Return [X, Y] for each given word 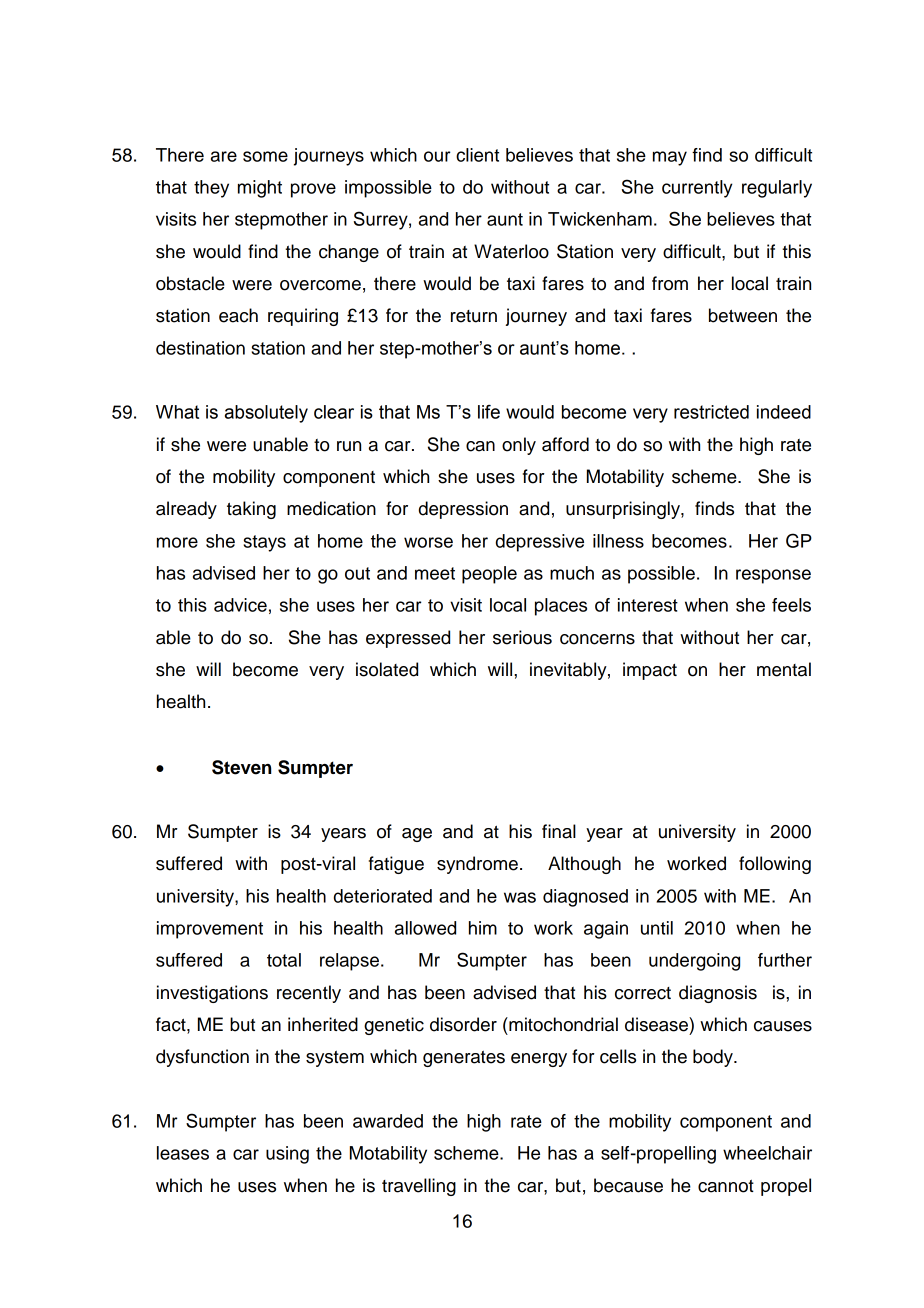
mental [784, 669]
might [260, 189]
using [287, 1155]
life [489, 412]
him [483, 928]
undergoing [694, 962]
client [477, 155]
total [284, 960]
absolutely [266, 414]
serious [522, 637]
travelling [419, 1187]
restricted [711, 412]
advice [240, 605]
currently [697, 189]
